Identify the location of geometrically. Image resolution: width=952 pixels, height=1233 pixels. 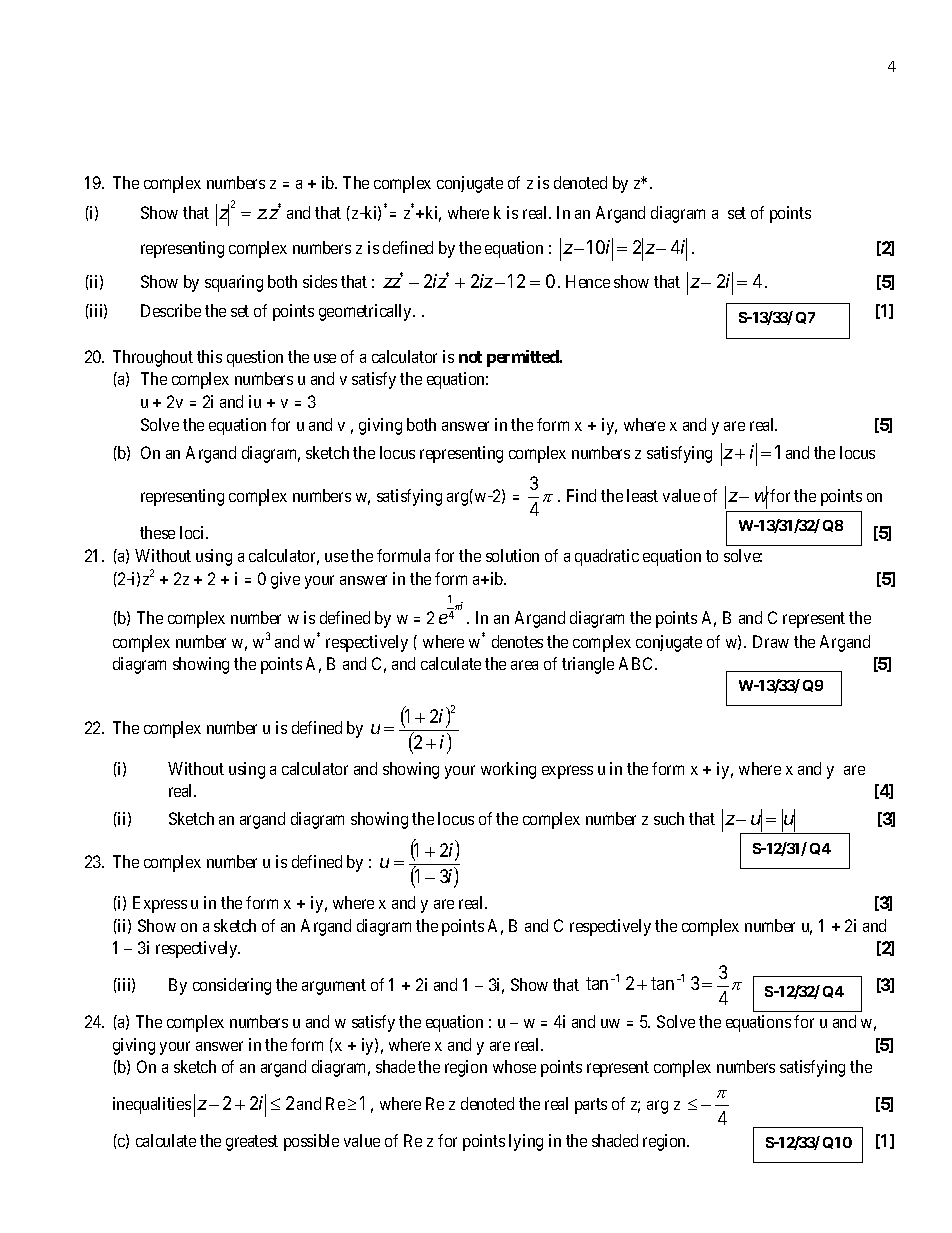
(366, 312).
